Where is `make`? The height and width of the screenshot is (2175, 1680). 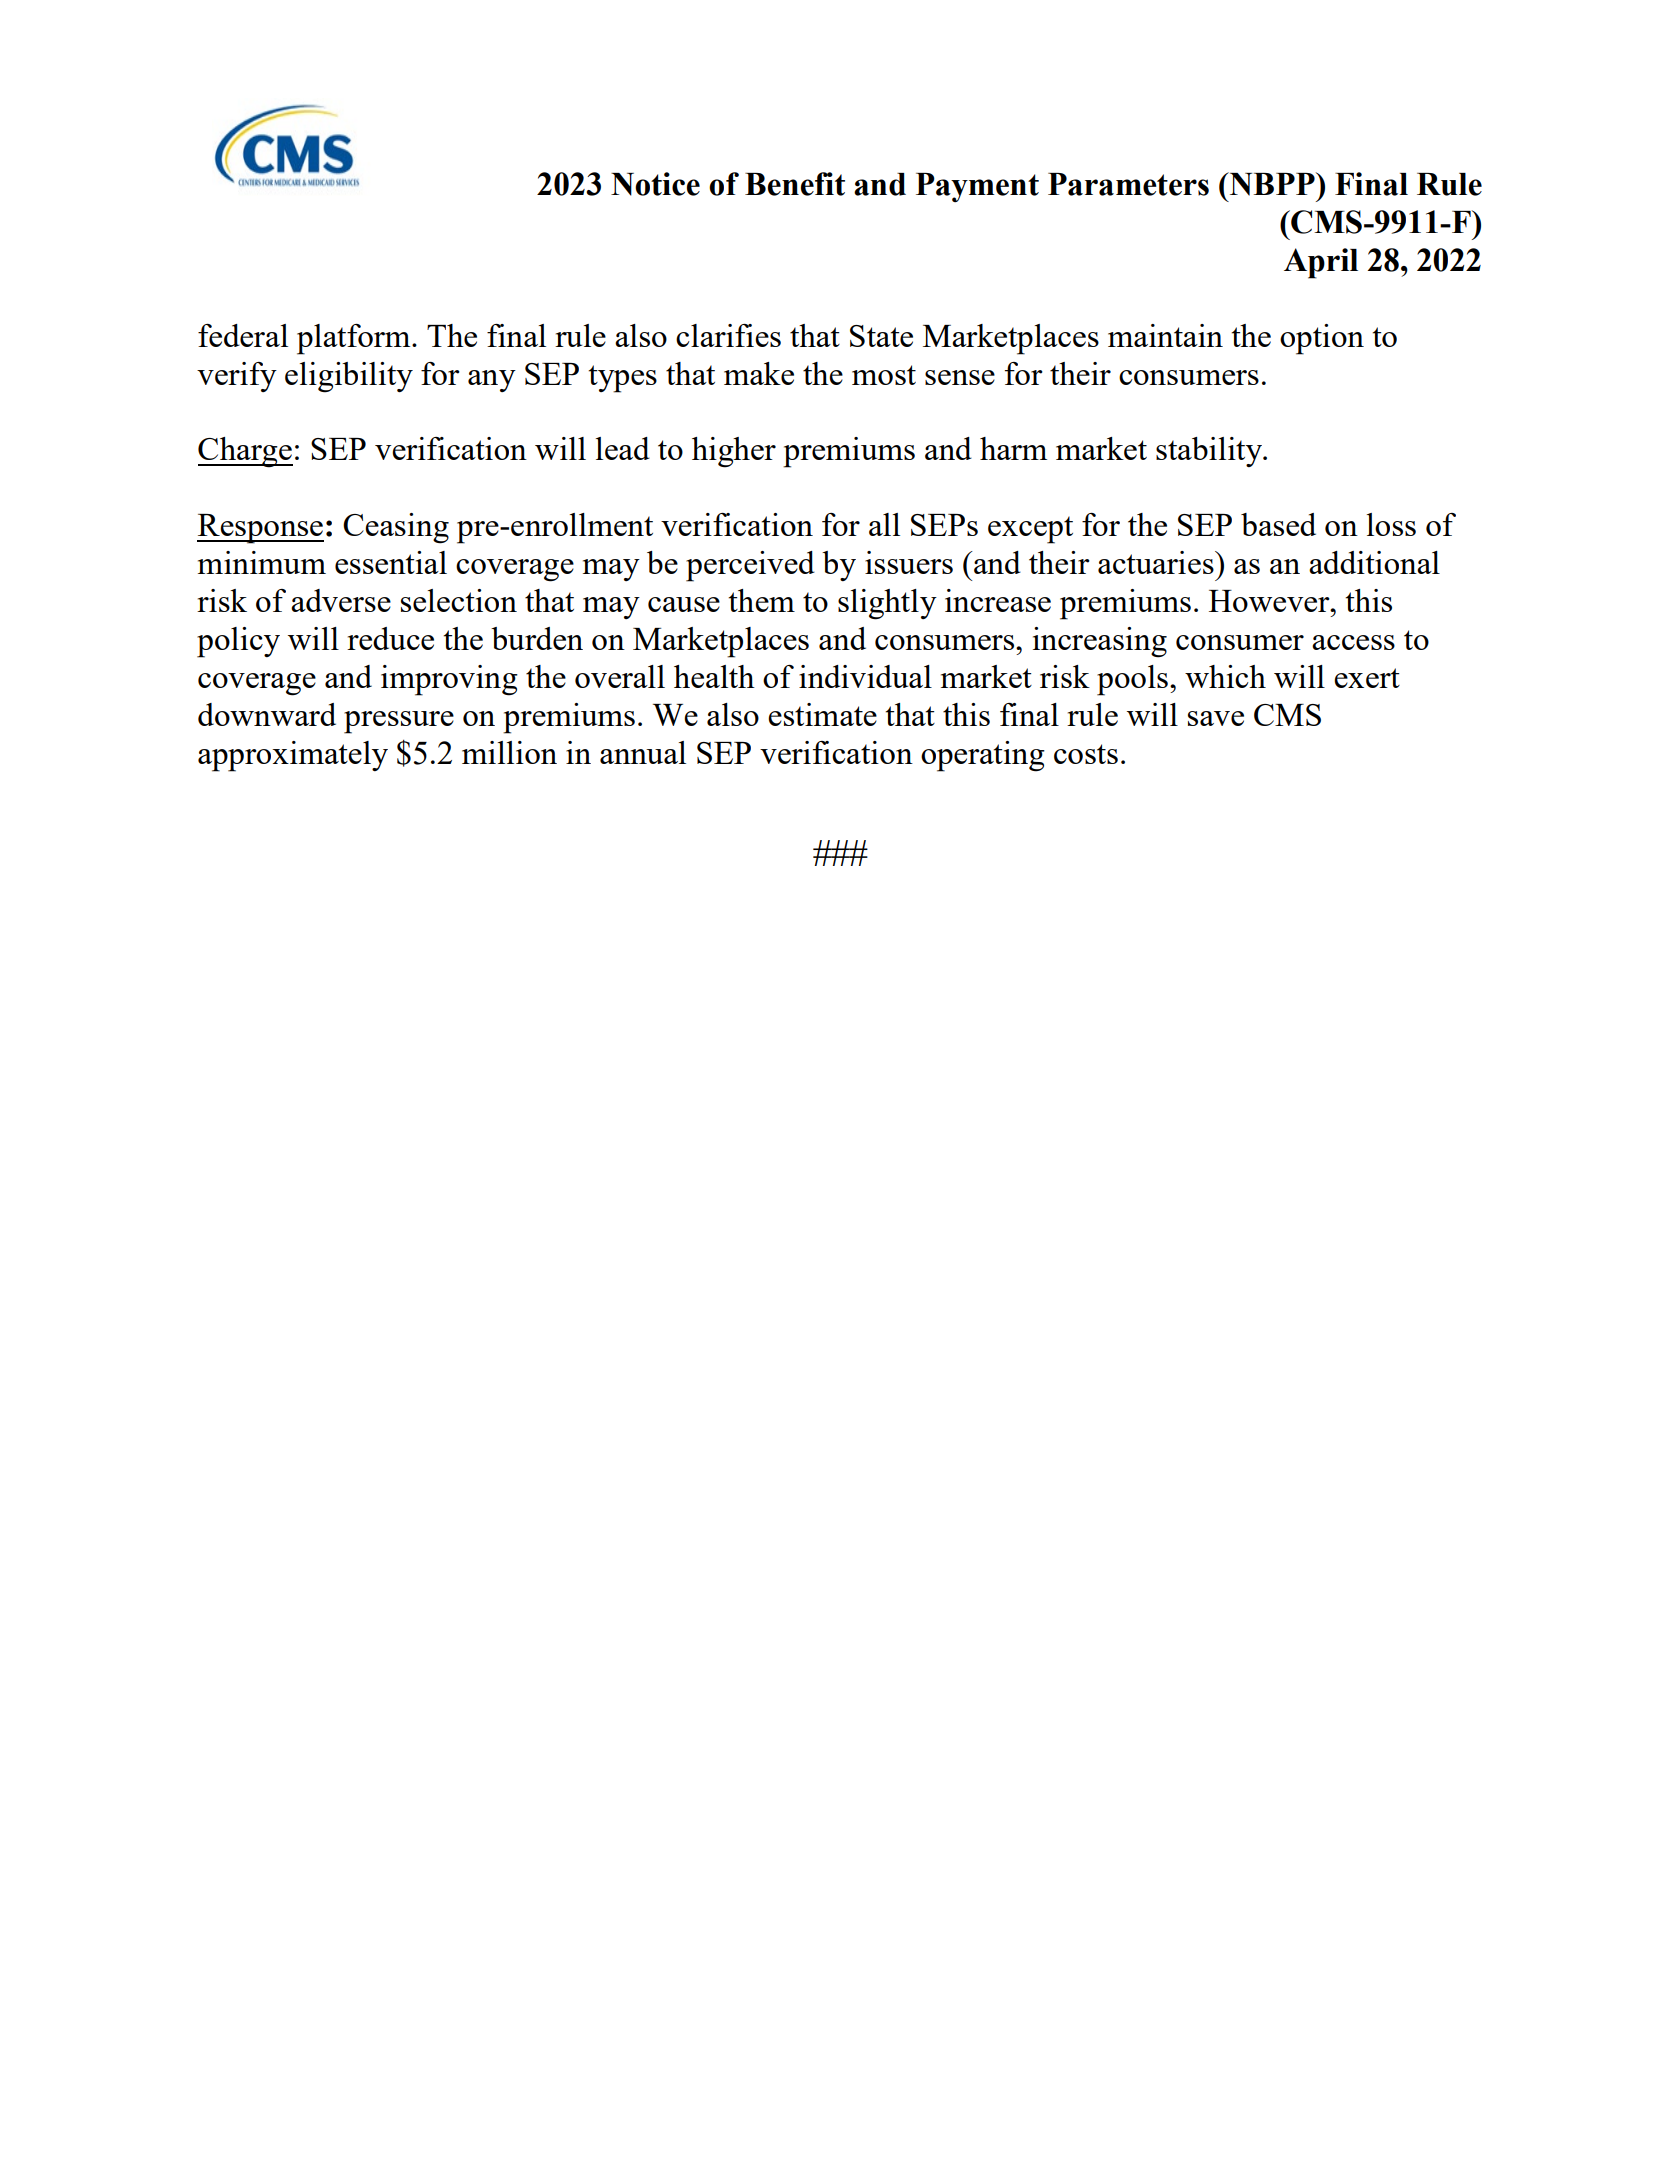 make is located at coordinates (759, 373).
